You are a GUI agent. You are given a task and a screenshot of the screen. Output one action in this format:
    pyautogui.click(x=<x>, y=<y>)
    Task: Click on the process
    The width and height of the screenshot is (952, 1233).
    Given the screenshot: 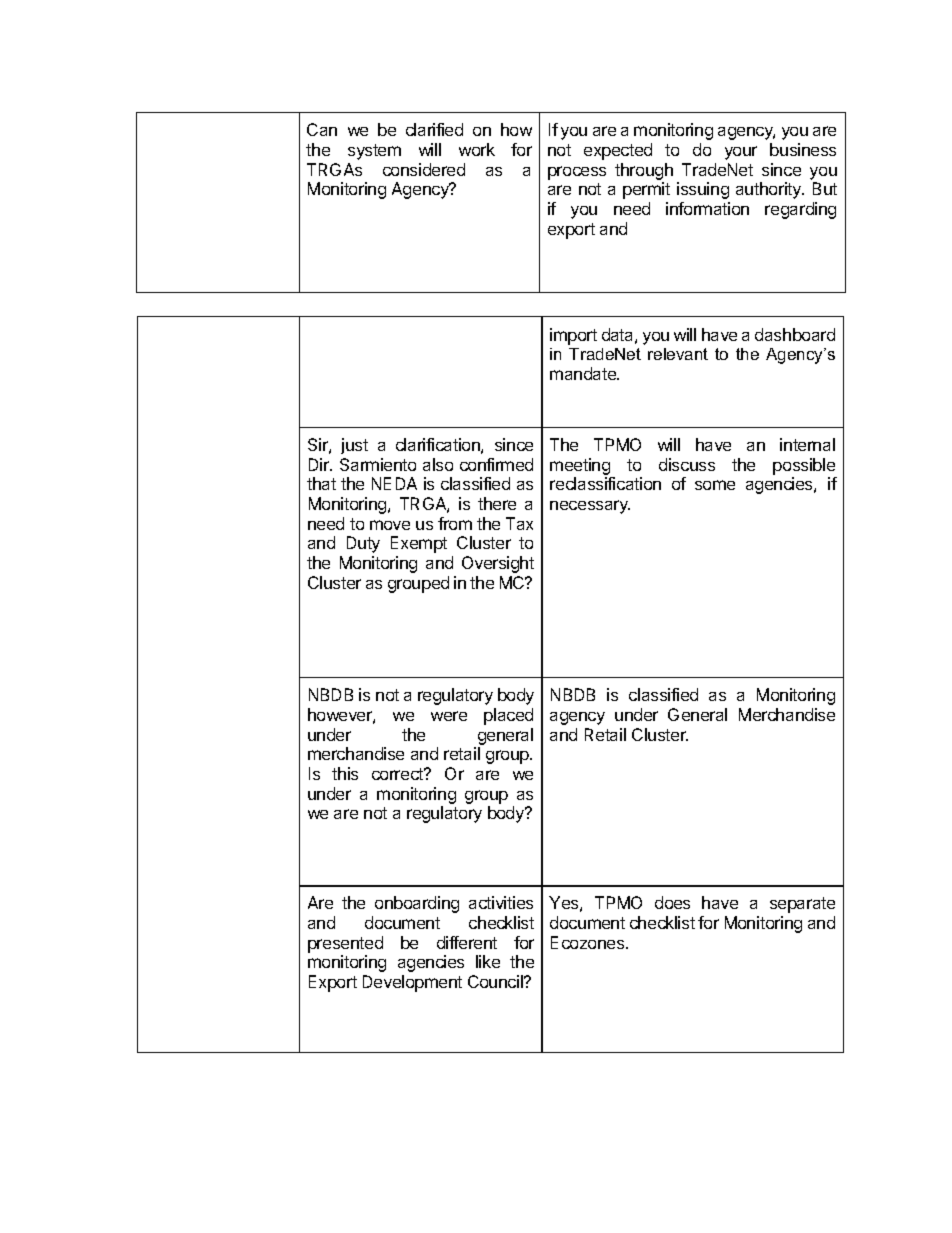 What is the action you would take?
    pyautogui.click(x=577, y=173)
